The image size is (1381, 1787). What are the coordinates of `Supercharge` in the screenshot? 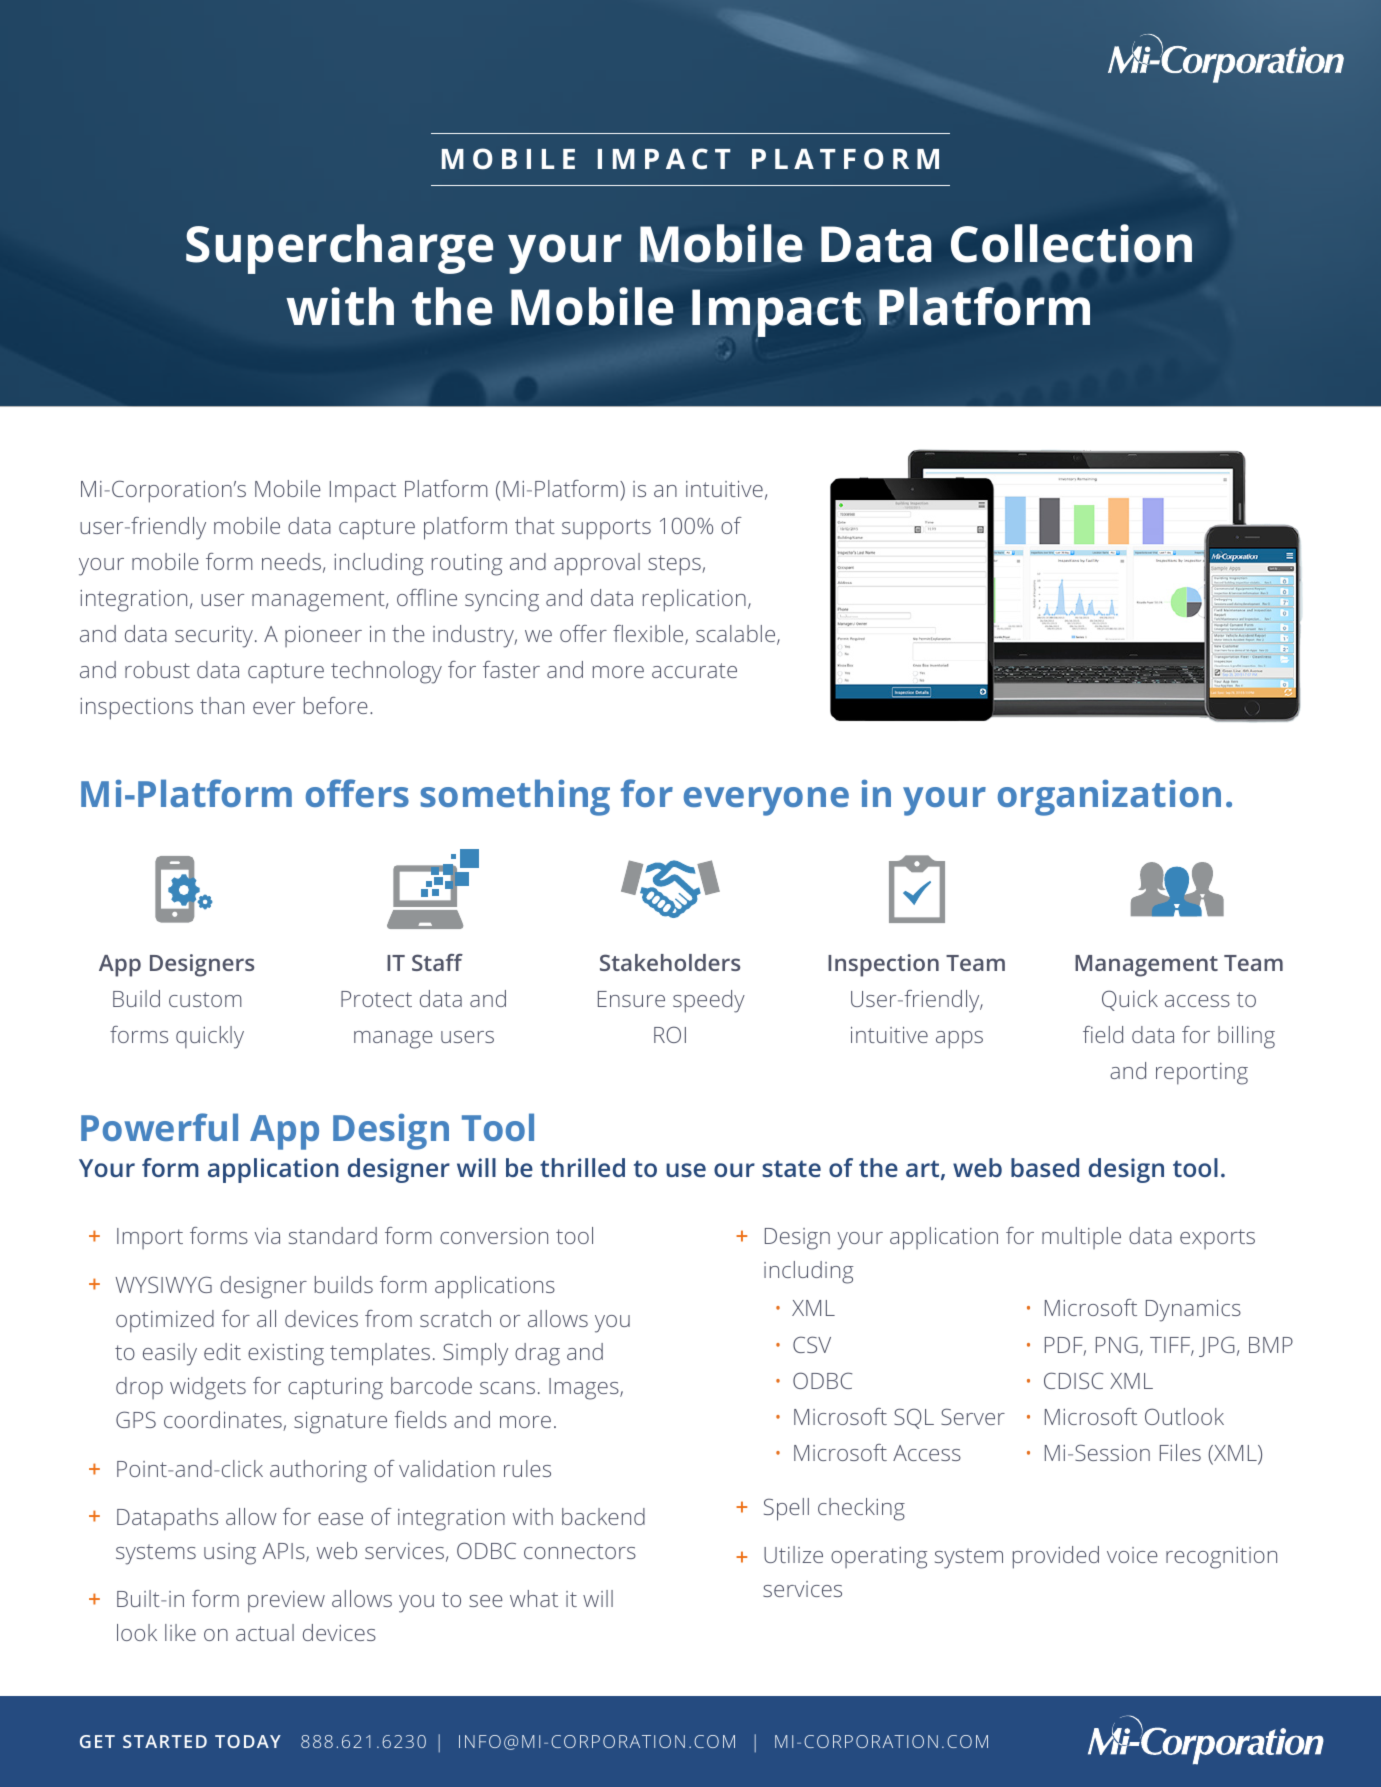 It's located at (339, 249).
